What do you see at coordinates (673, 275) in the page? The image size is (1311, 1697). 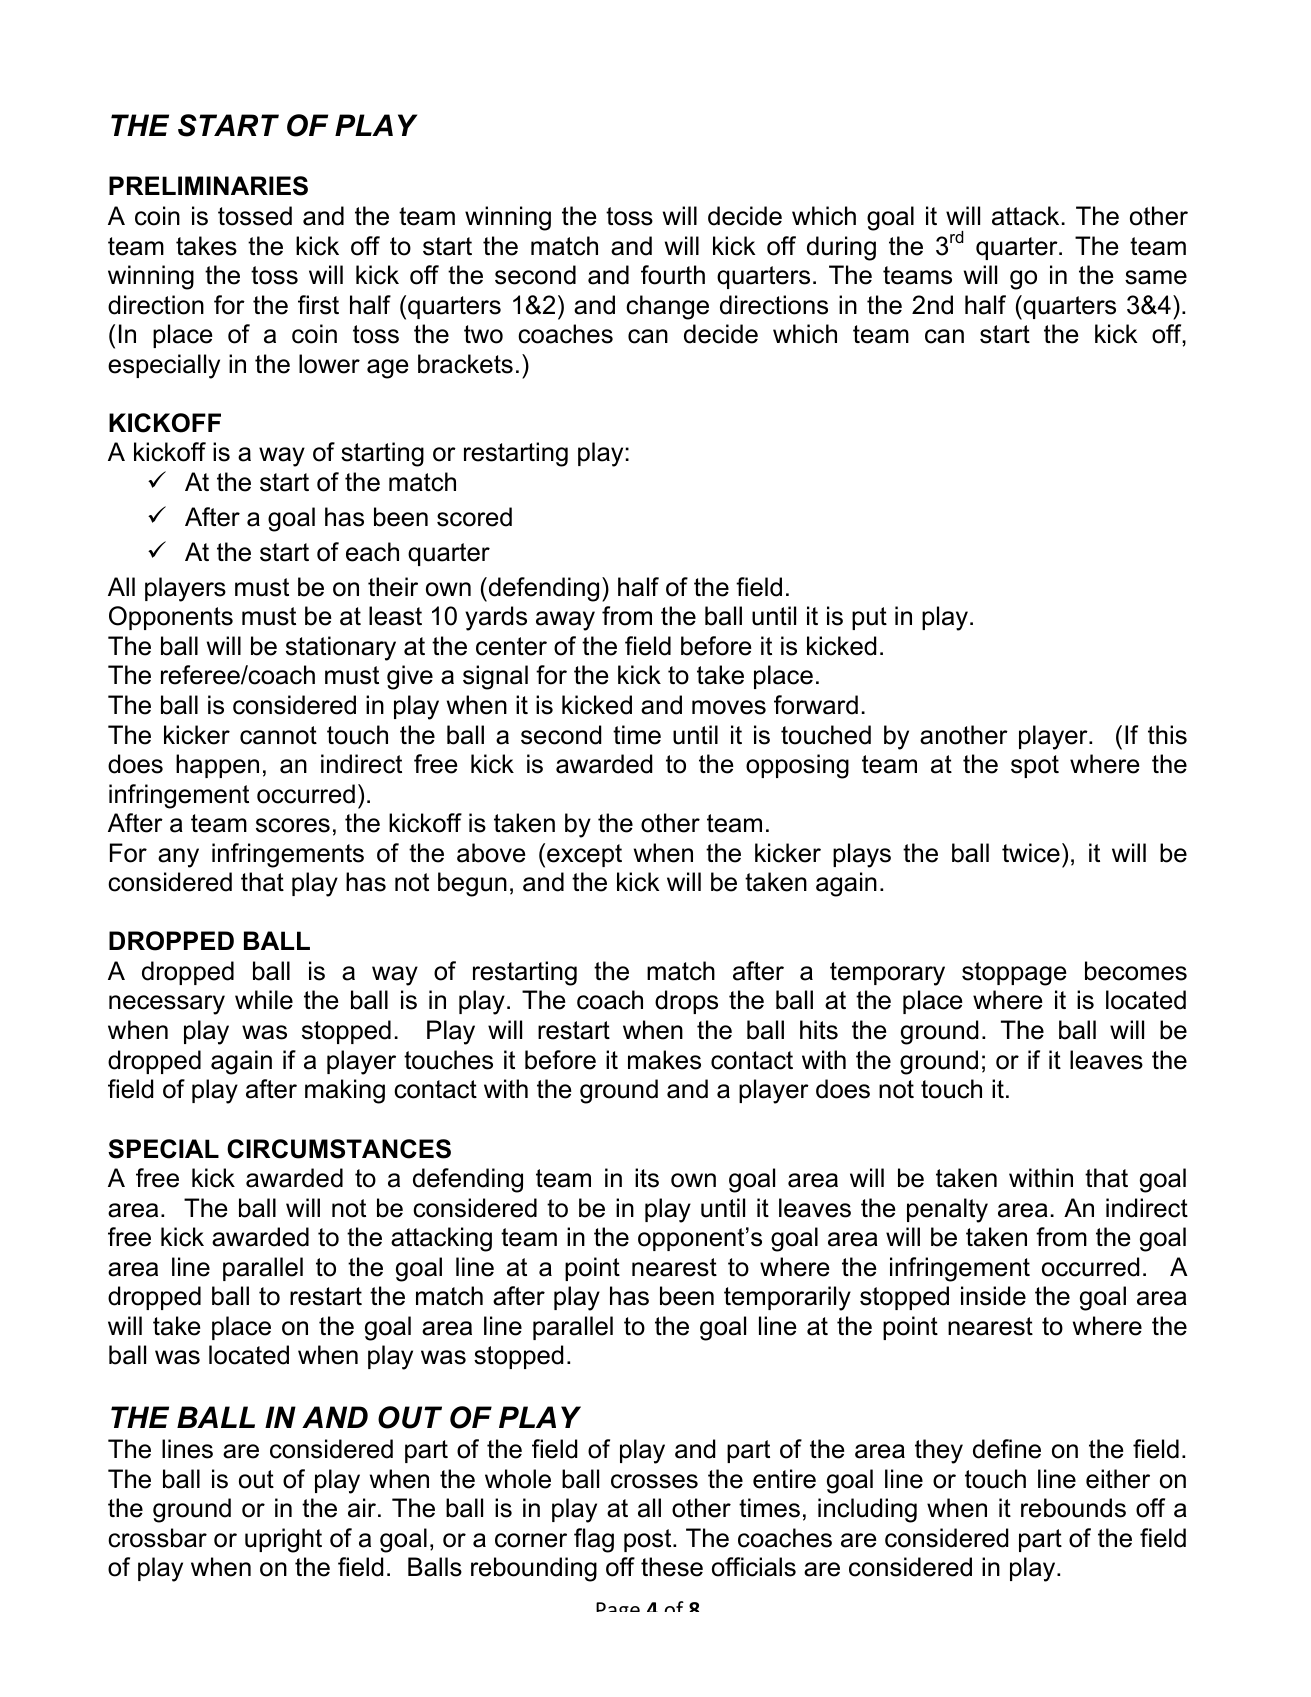 I see `fourth` at bounding box center [673, 275].
